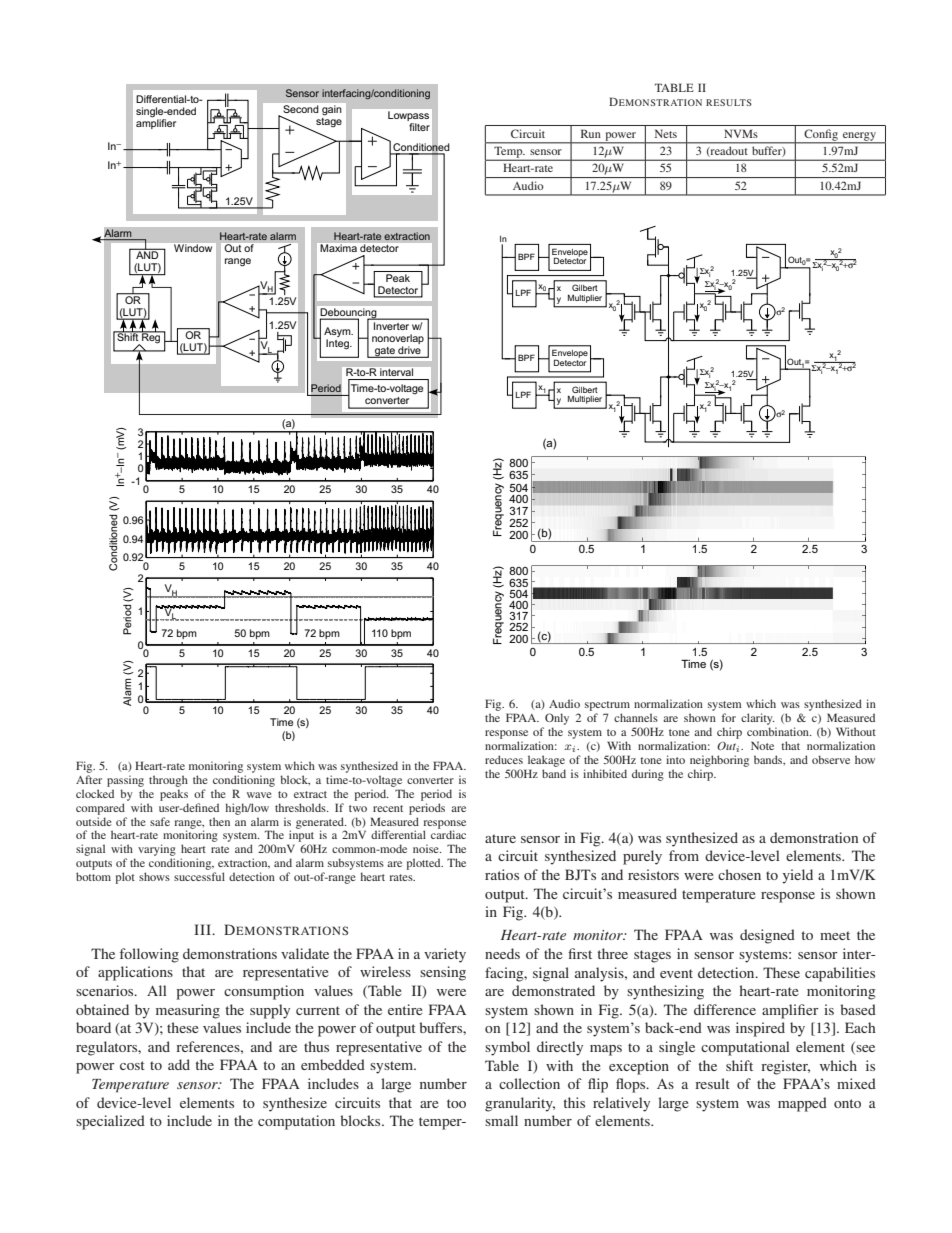 This screenshot has width=952, height=1233. Describe the element at coordinates (607, 706) in the screenshot. I see `spectrum` at that location.
